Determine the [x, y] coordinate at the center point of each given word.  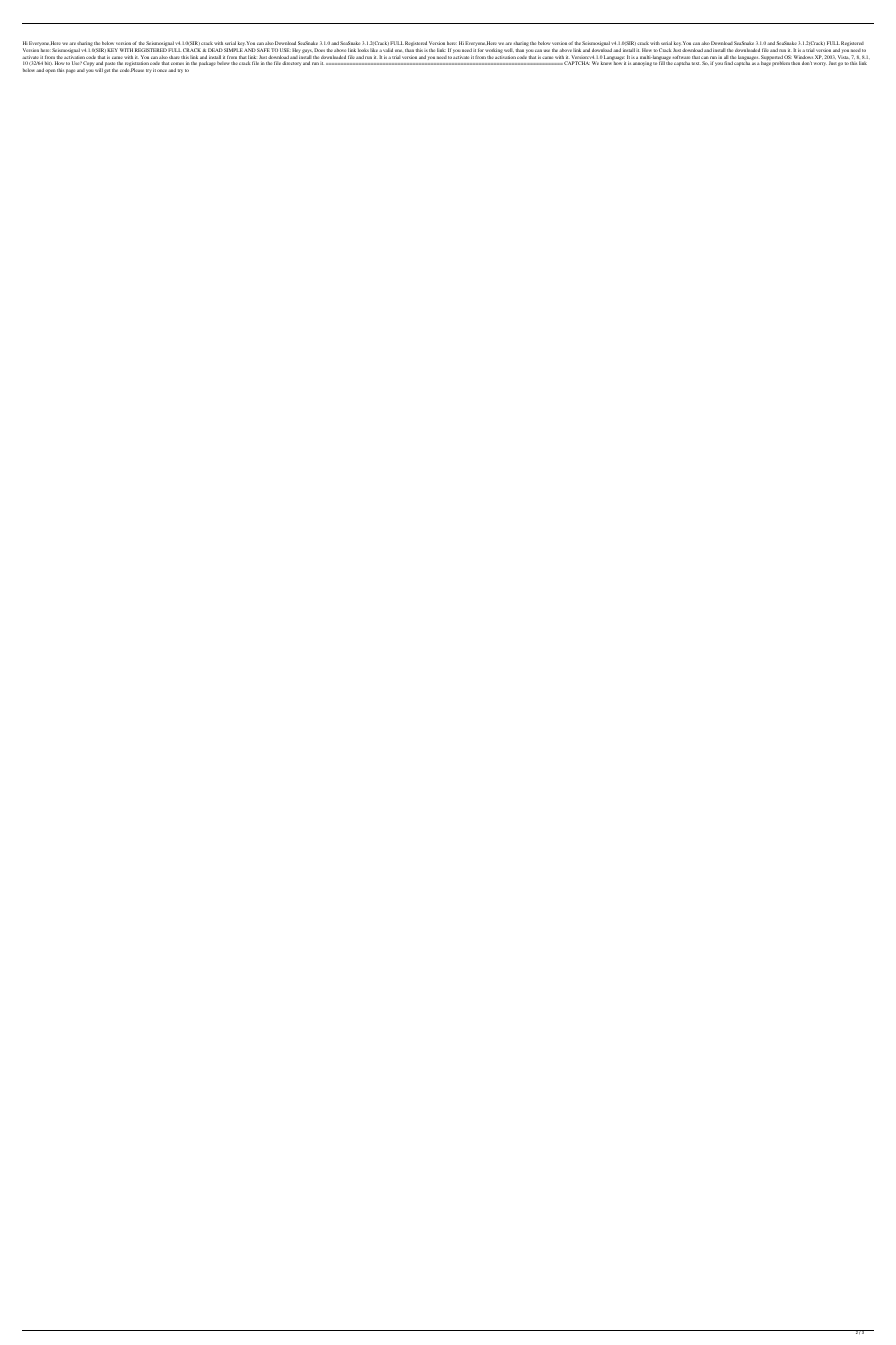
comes [177, 63]
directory [291, 63]
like [374, 50]
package [207, 63]
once [163, 70]
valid [388, 50]
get [107, 71]
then [795, 63]
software [681, 57]
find [728, 63]
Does [319, 50]
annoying [642, 64]
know [606, 63]
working [494, 51]
